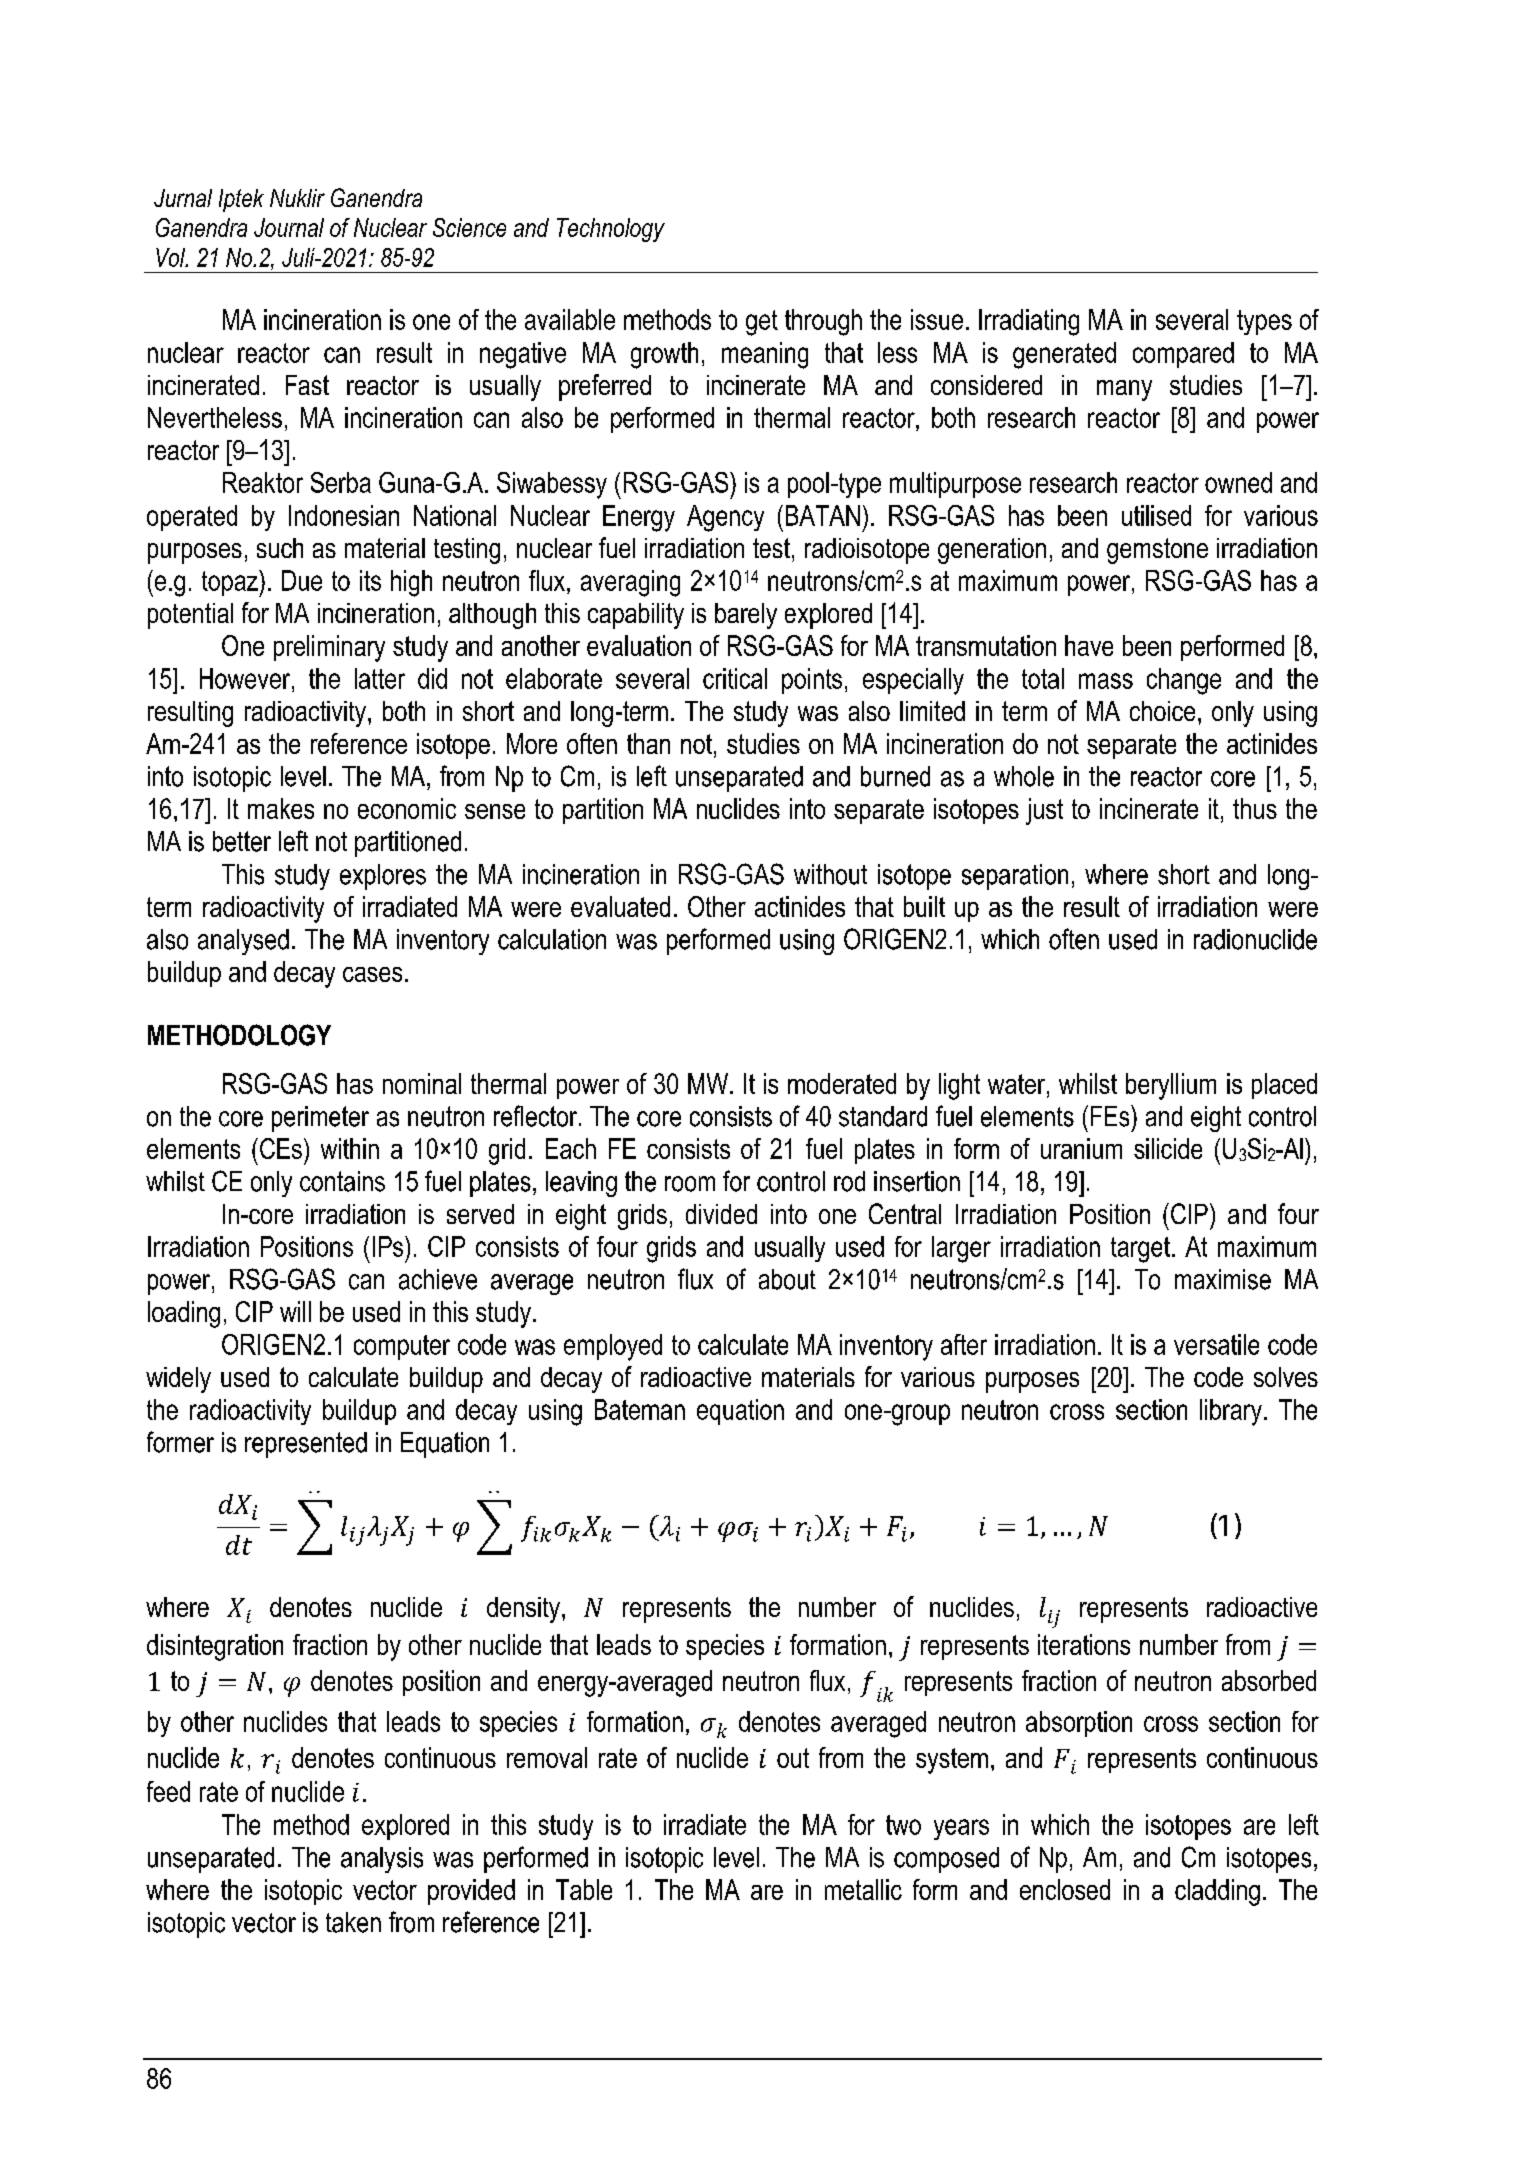 The image size is (1538, 2175). I want to click on represented, so click(306, 1445).
